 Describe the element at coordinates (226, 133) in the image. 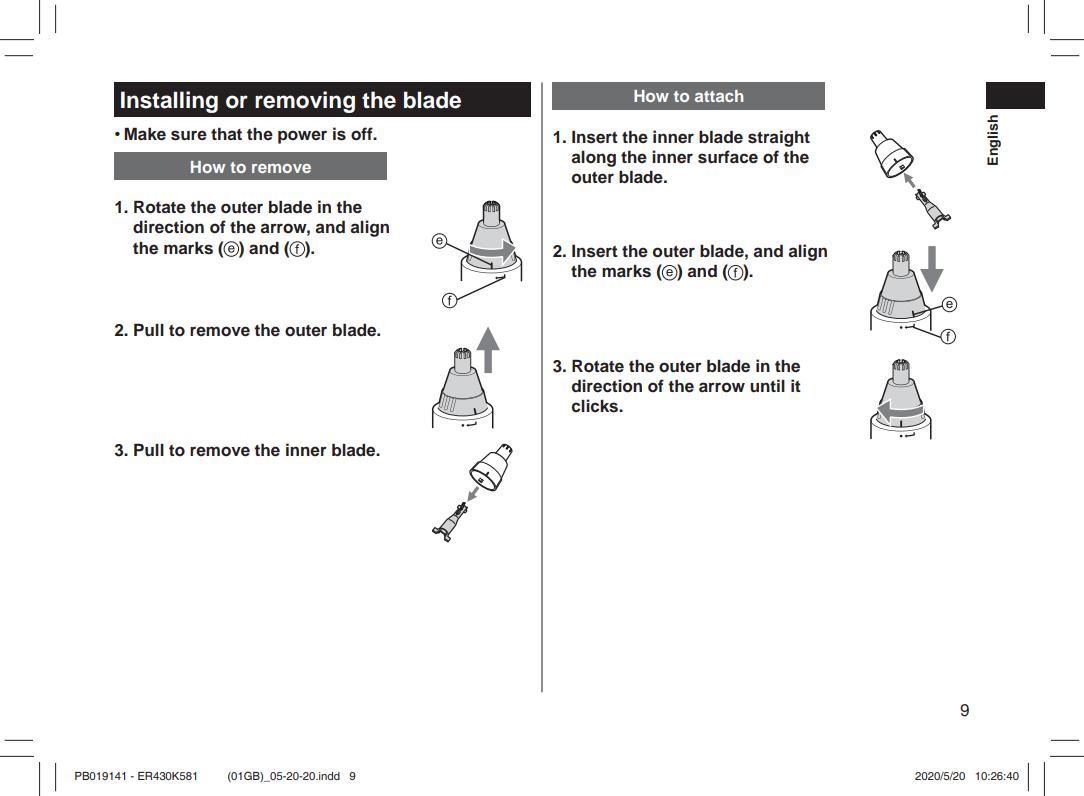

I see `that` at that location.
